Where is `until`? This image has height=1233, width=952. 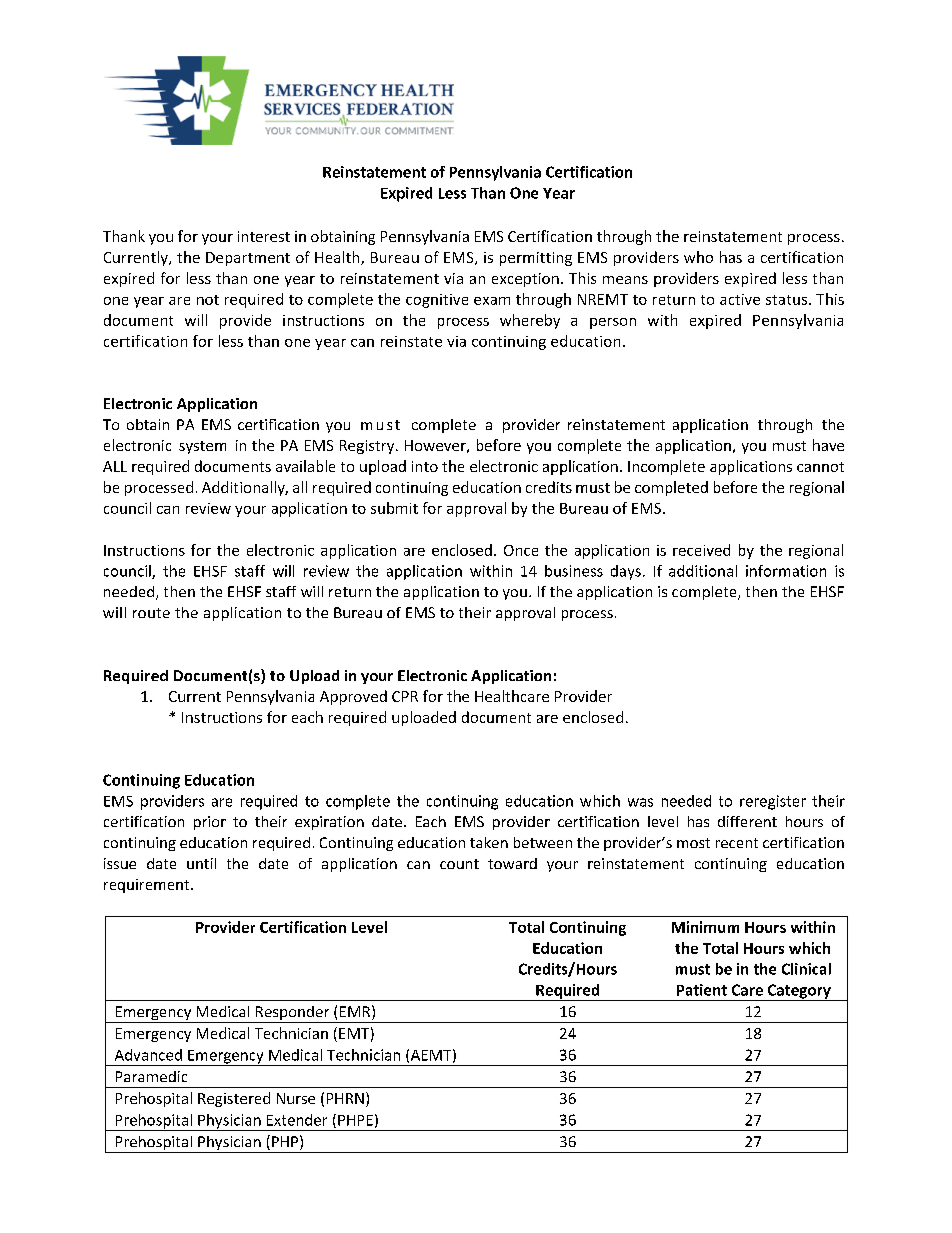
until is located at coordinates (201, 863).
